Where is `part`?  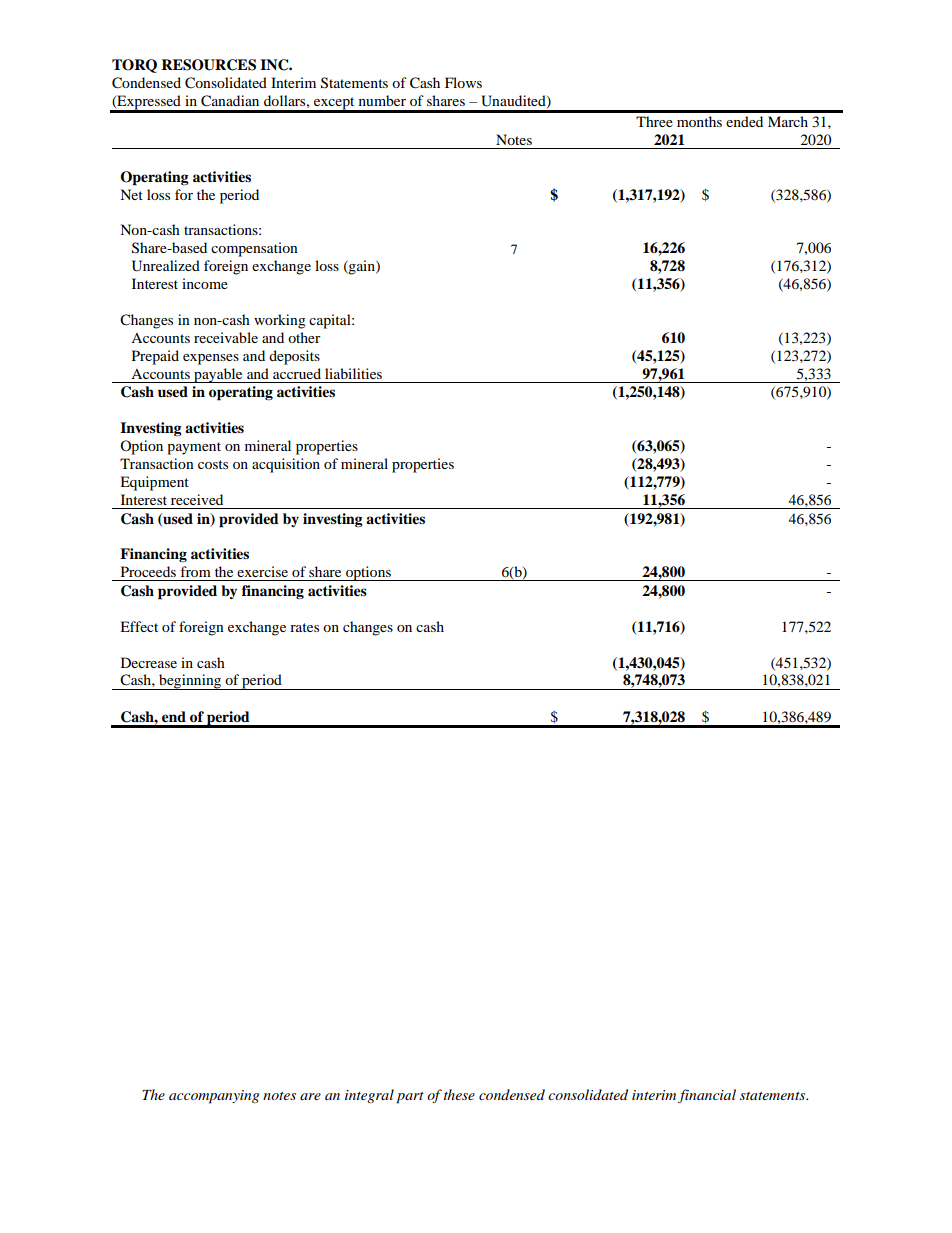 part is located at coordinates (410, 1098).
